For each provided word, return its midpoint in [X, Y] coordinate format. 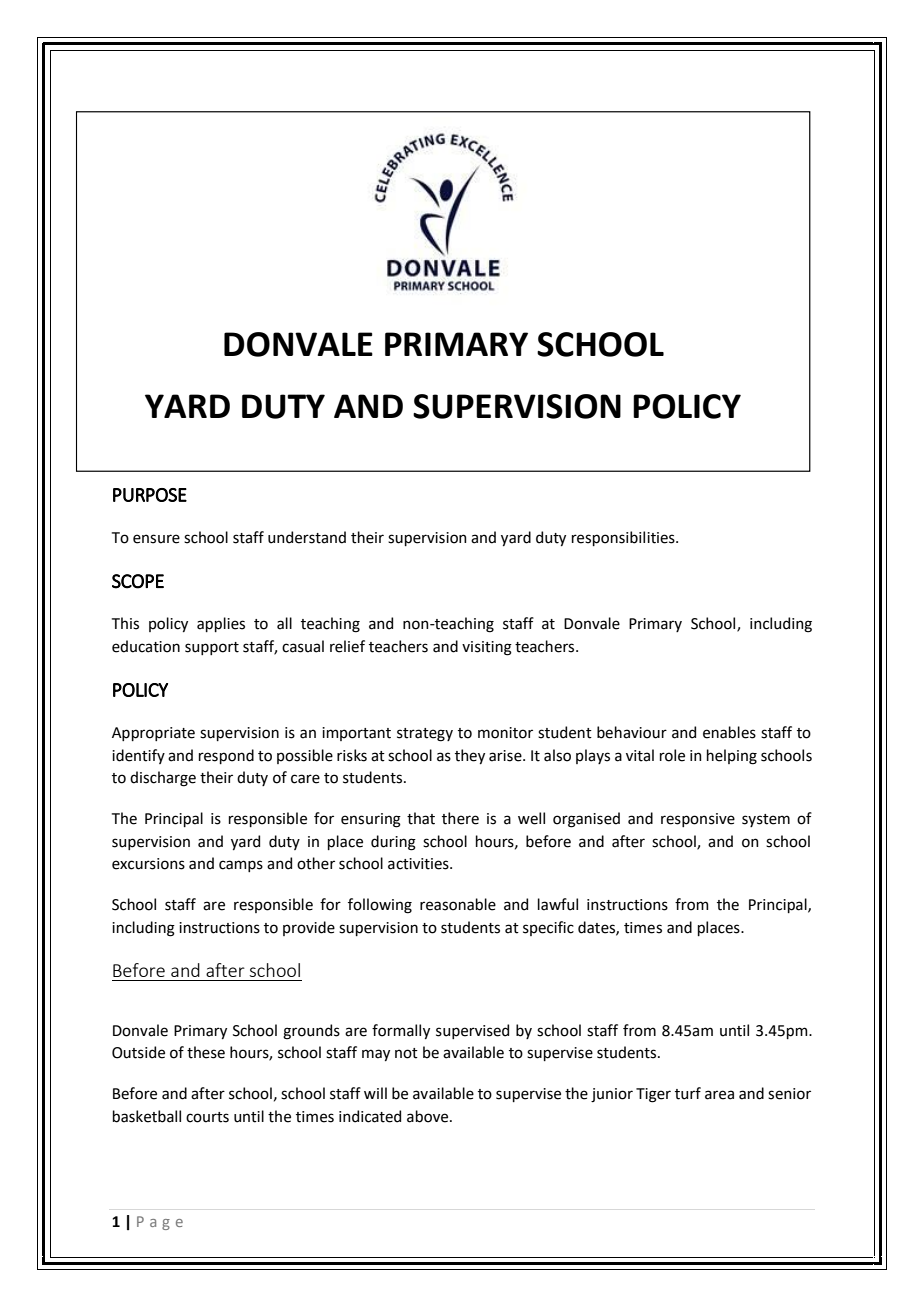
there [460, 818]
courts [207, 1117]
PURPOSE [150, 495]
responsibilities [624, 538]
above [429, 1116]
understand [307, 537]
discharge [163, 779]
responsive [698, 820]
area [719, 1095]
